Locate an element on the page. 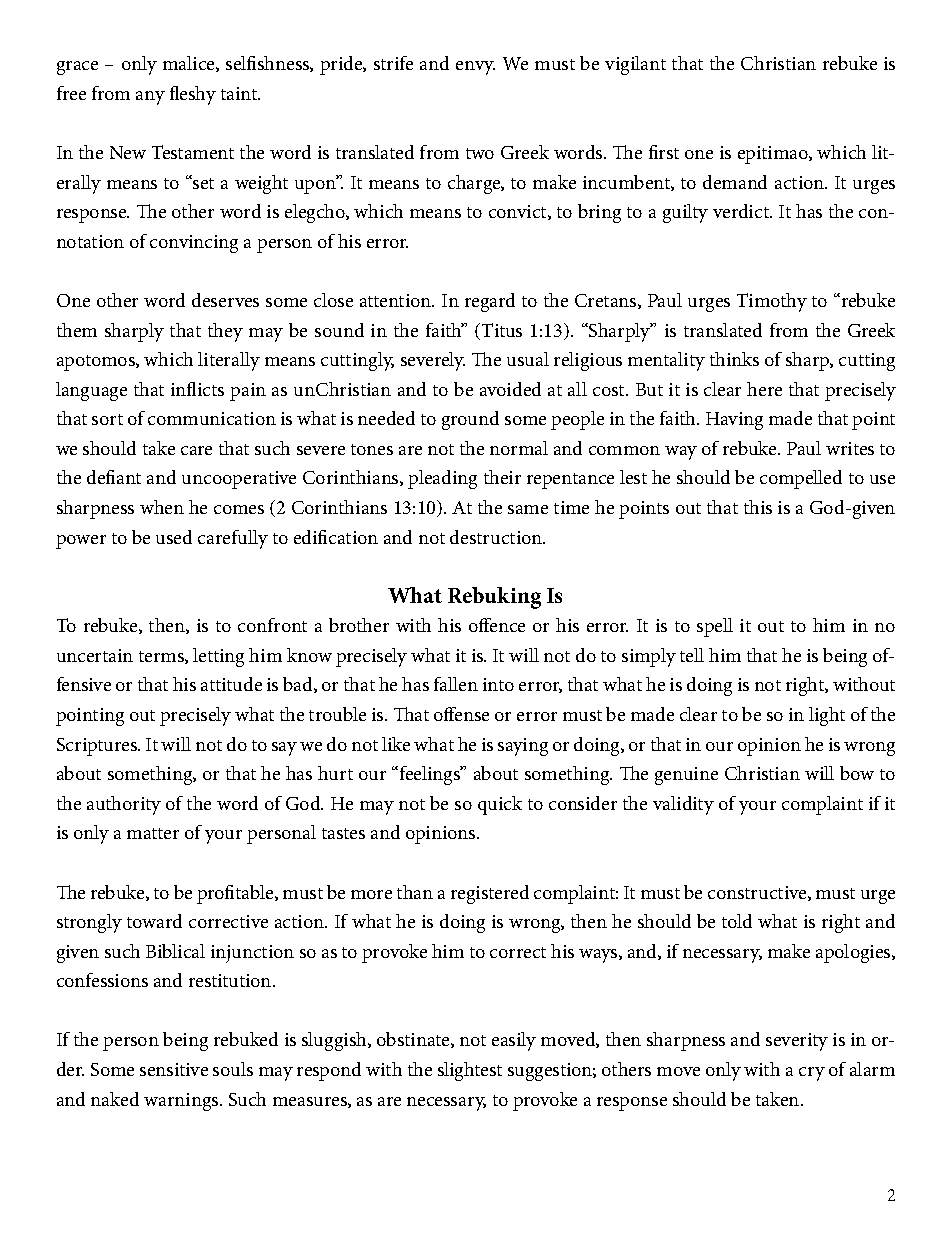 The width and height of the image is (952, 1233). any is located at coordinates (150, 98).
